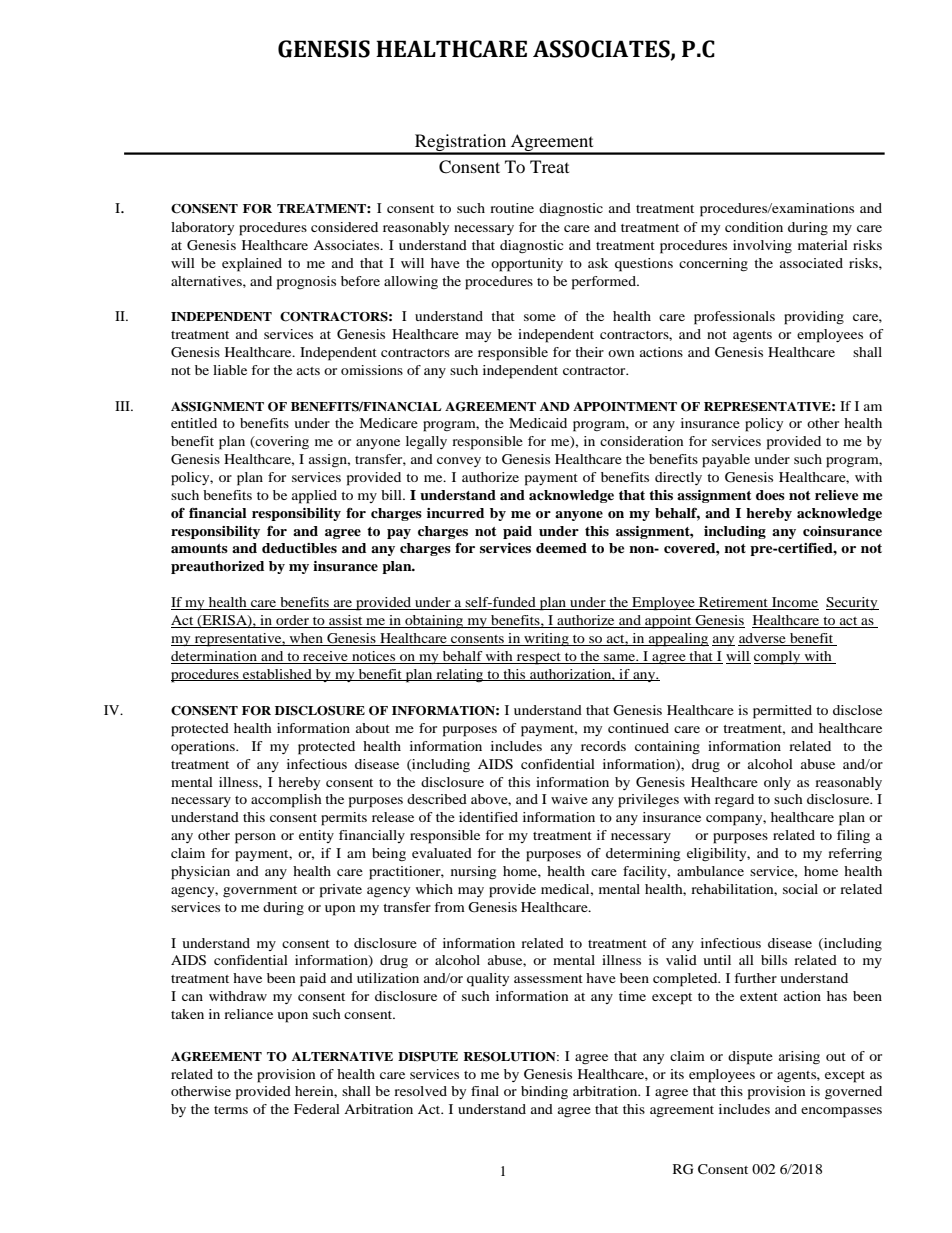 This document has width=952, height=1233. I want to click on payable, so click(726, 461).
